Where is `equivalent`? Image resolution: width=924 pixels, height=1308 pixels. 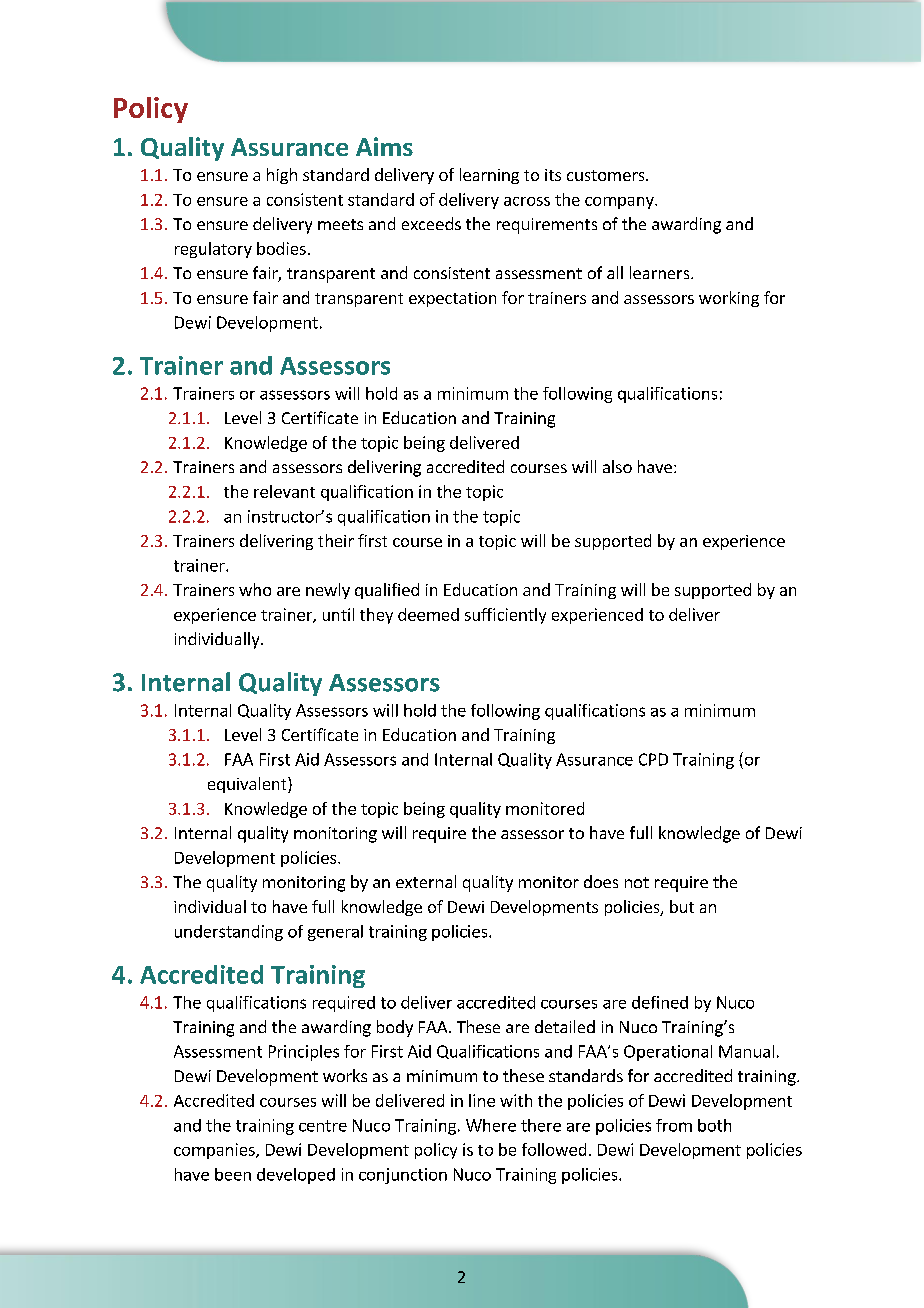
equivalent is located at coordinates (248, 785).
